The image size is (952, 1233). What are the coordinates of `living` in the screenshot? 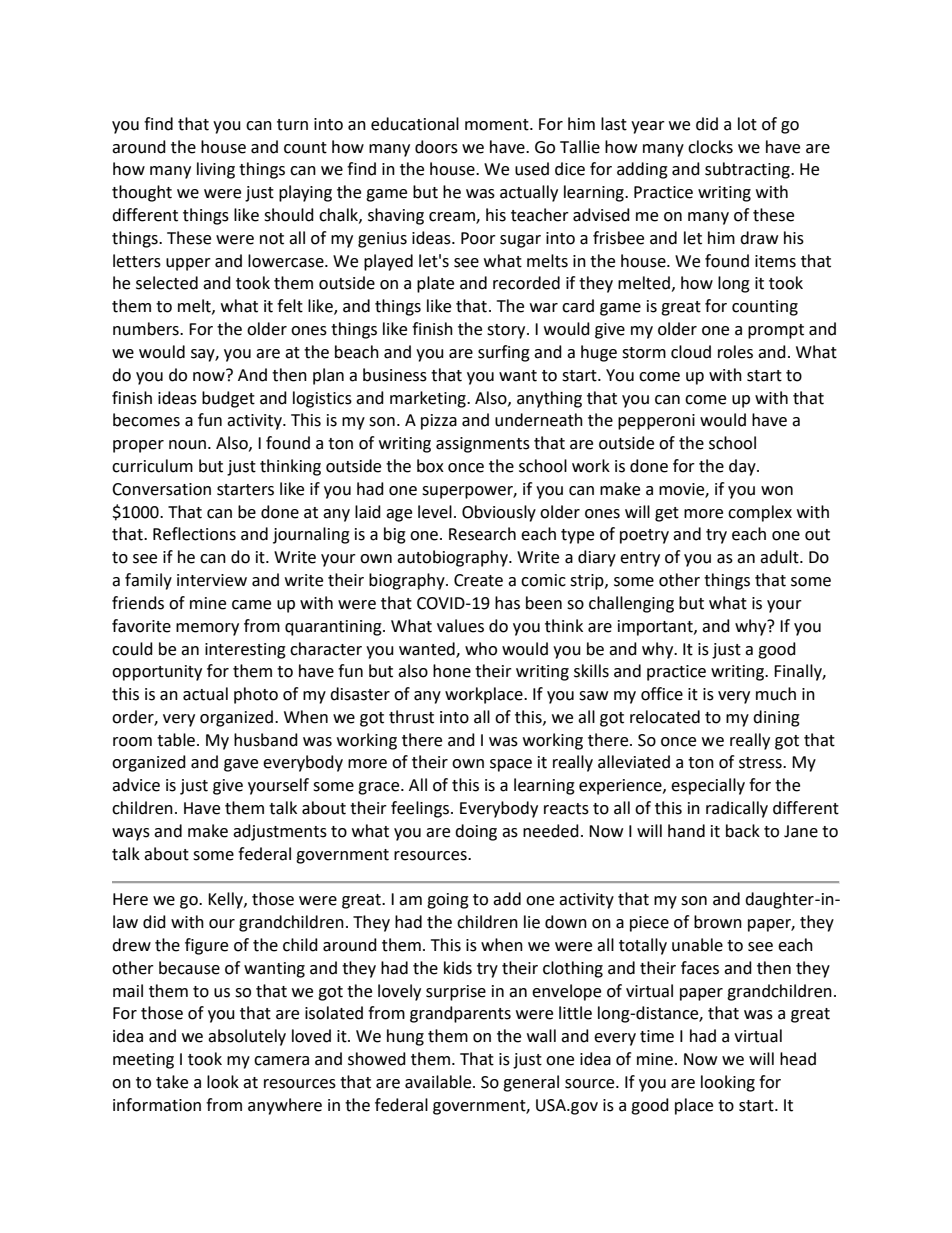 It's located at (216, 170).
